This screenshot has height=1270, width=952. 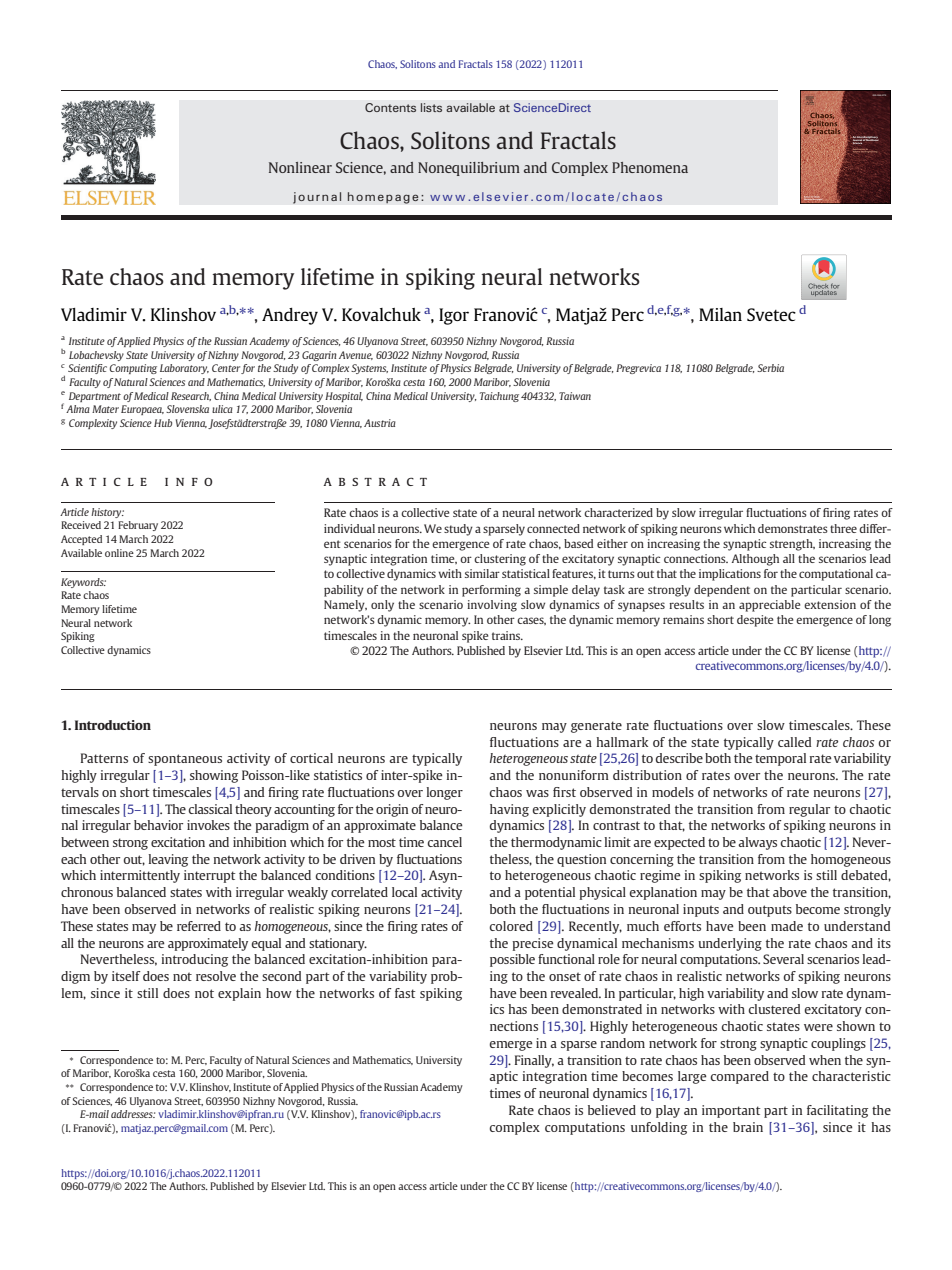 What do you see at coordinates (770, 368) in the screenshot?
I see `Serbia` at bounding box center [770, 368].
